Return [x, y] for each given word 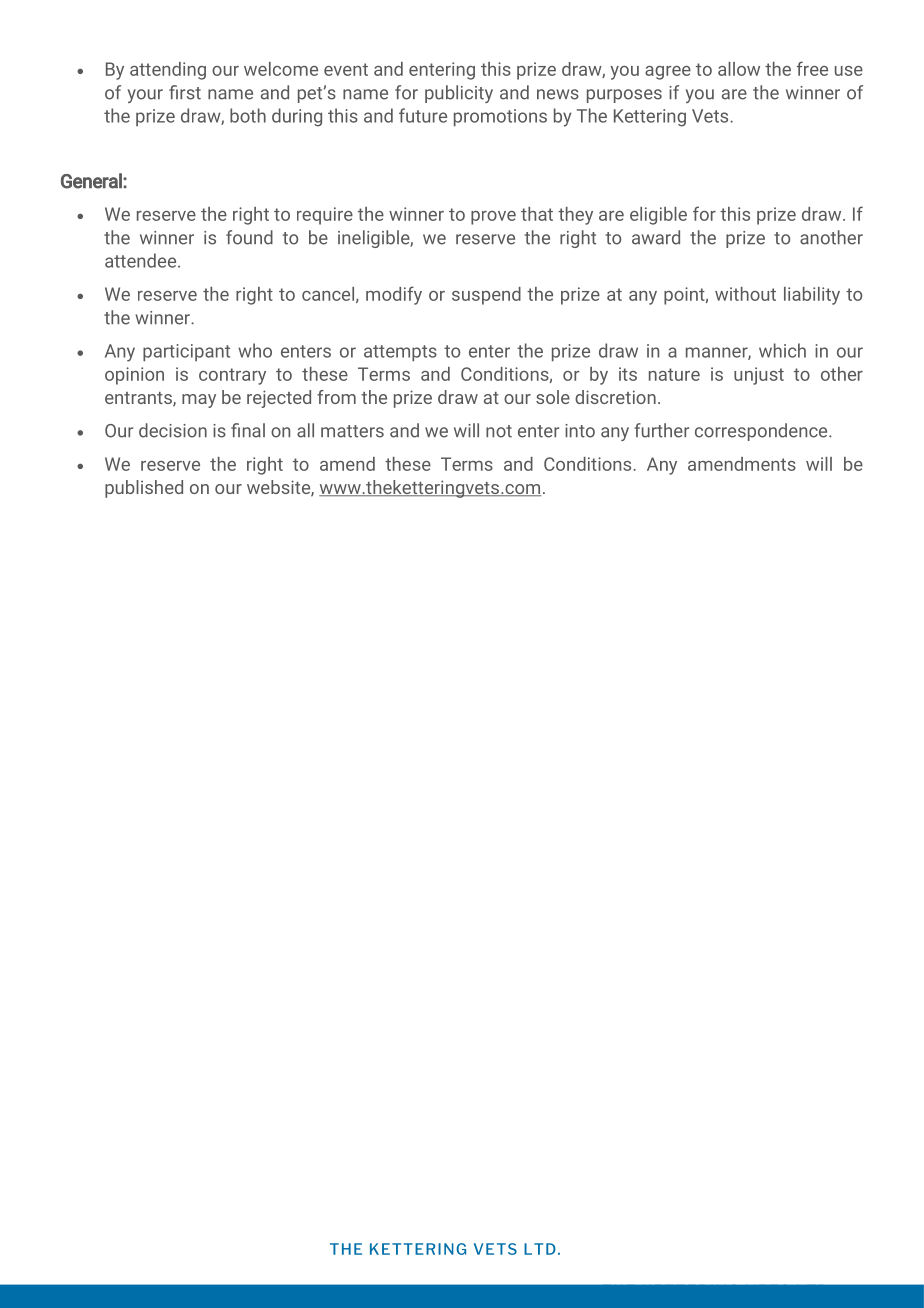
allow [739, 69]
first [185, 92]
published [144, 489]
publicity [459, 94]
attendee [142, 260]
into [580, 431]
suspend [486, 296]
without [745, 294]
